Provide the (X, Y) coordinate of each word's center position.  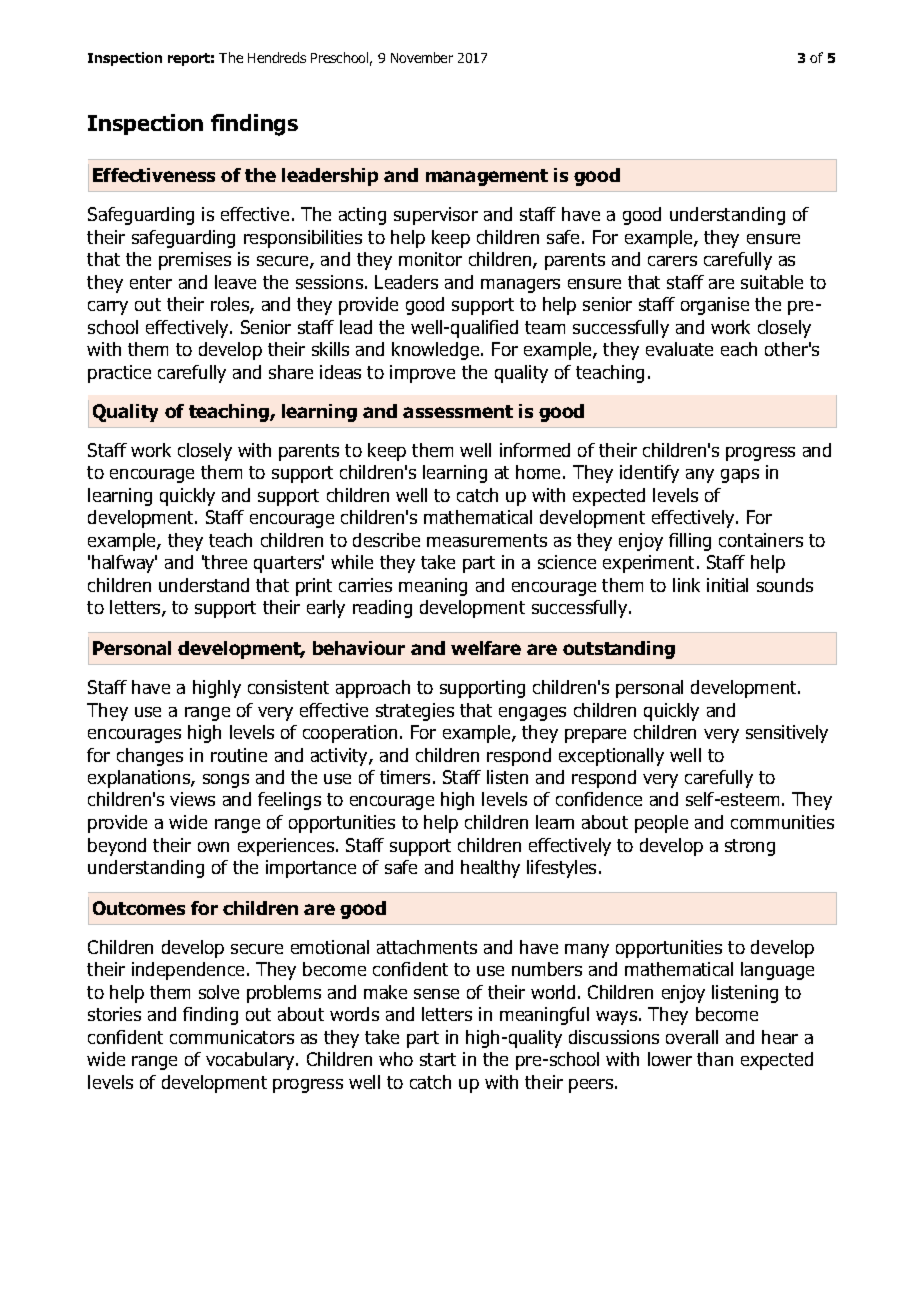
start (438, 1059)
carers (672, 261)
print (314, 587)
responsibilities (303, 239)
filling (690, 542)
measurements (487, 540)
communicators (232, 1037)
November (422, 57)
